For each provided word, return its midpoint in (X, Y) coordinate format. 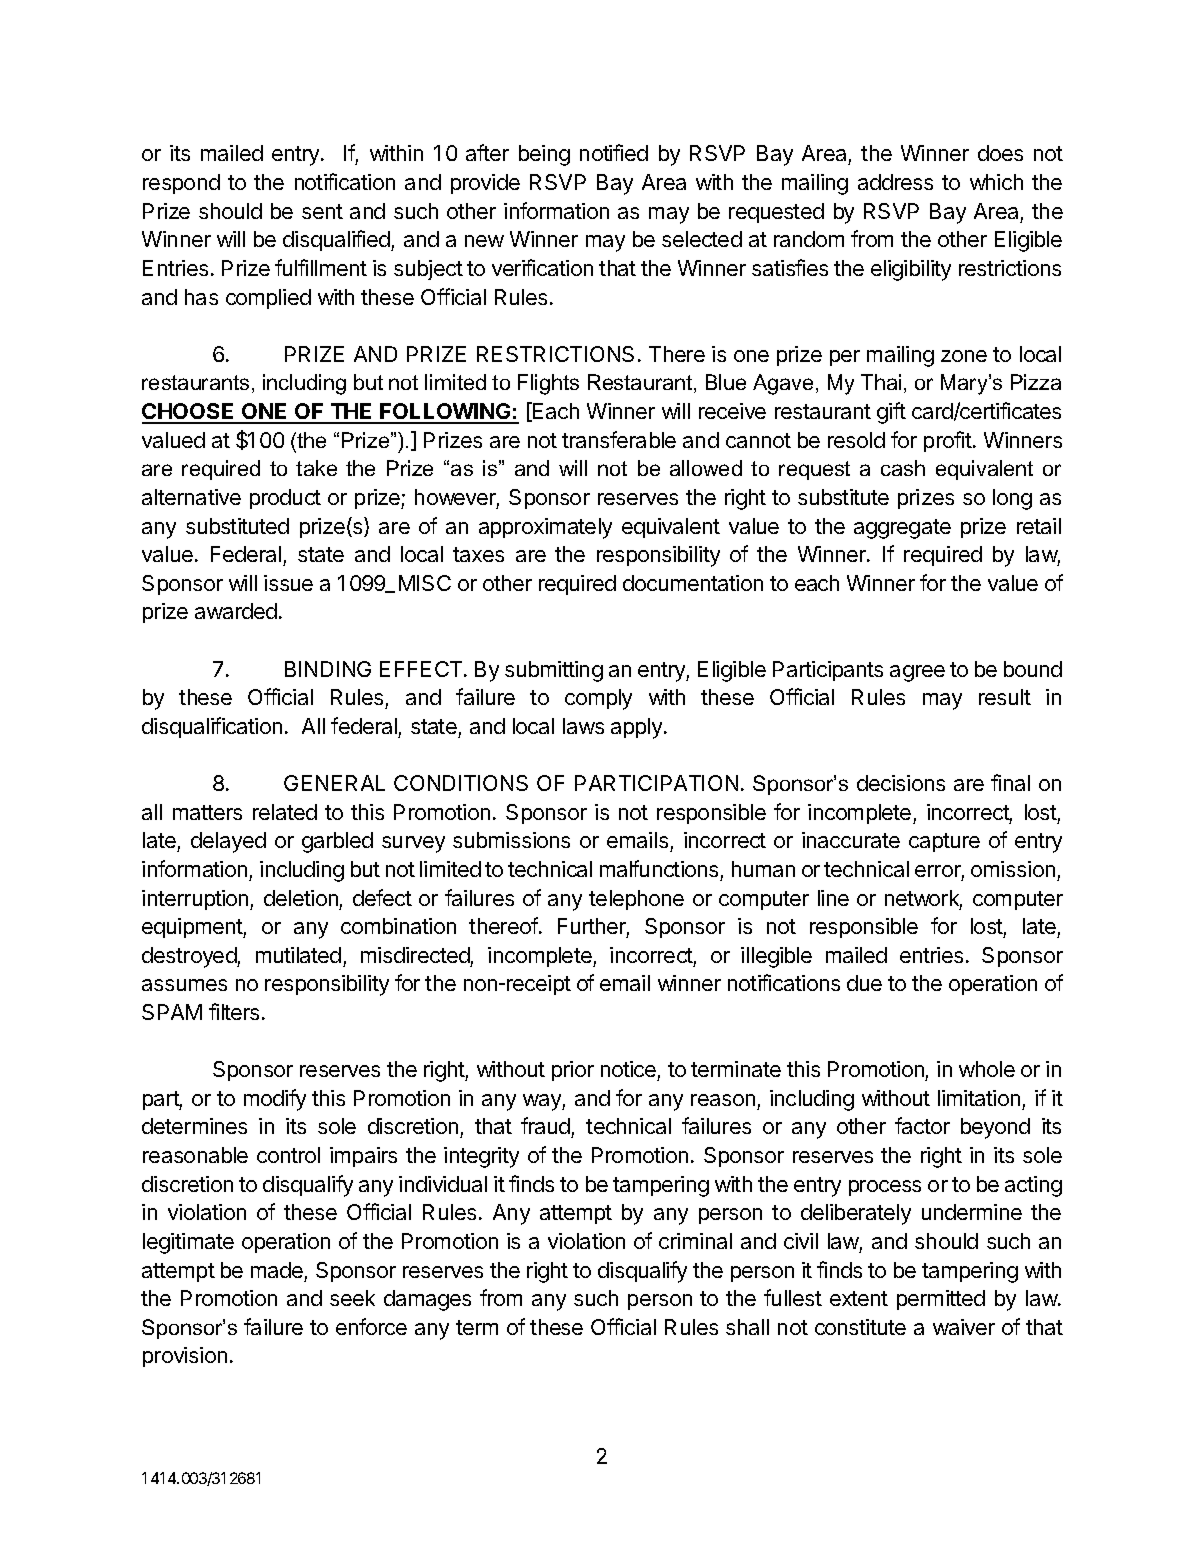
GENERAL (334, 783)
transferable (619, 439)
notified (614, 152)
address (895, 182)
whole (987, 1069)
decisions (901, 783)
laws (583, 726)
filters (234, 1011)
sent (322, 211)
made (277, 1270)
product (285, 499)
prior (573, 1071)
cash (903, 468)
